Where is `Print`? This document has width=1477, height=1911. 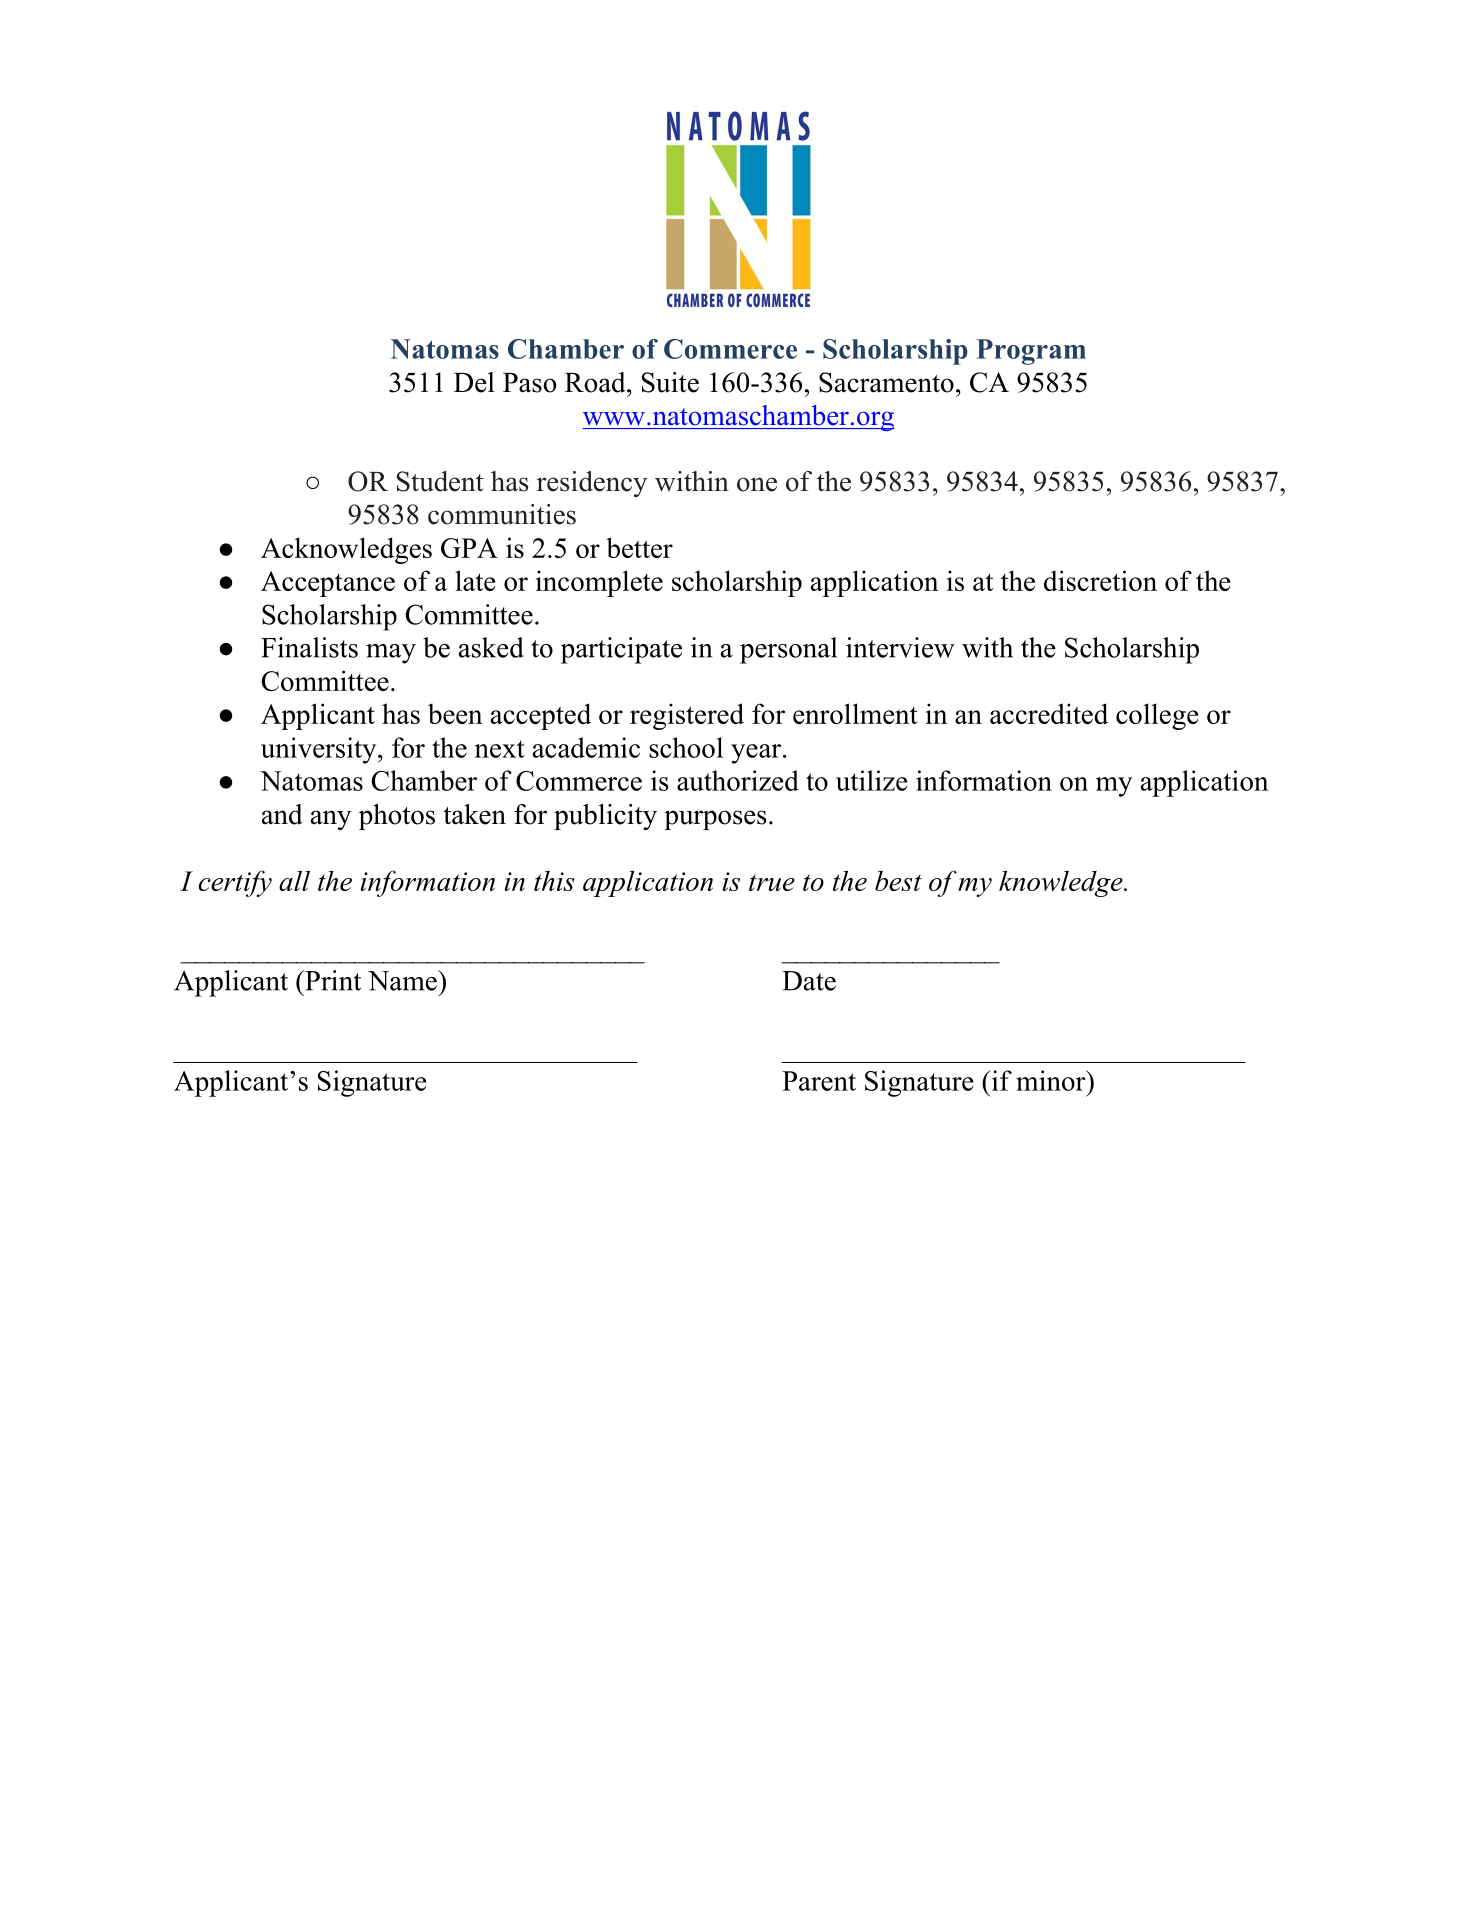
Print is located at coordinates (332, 980).
